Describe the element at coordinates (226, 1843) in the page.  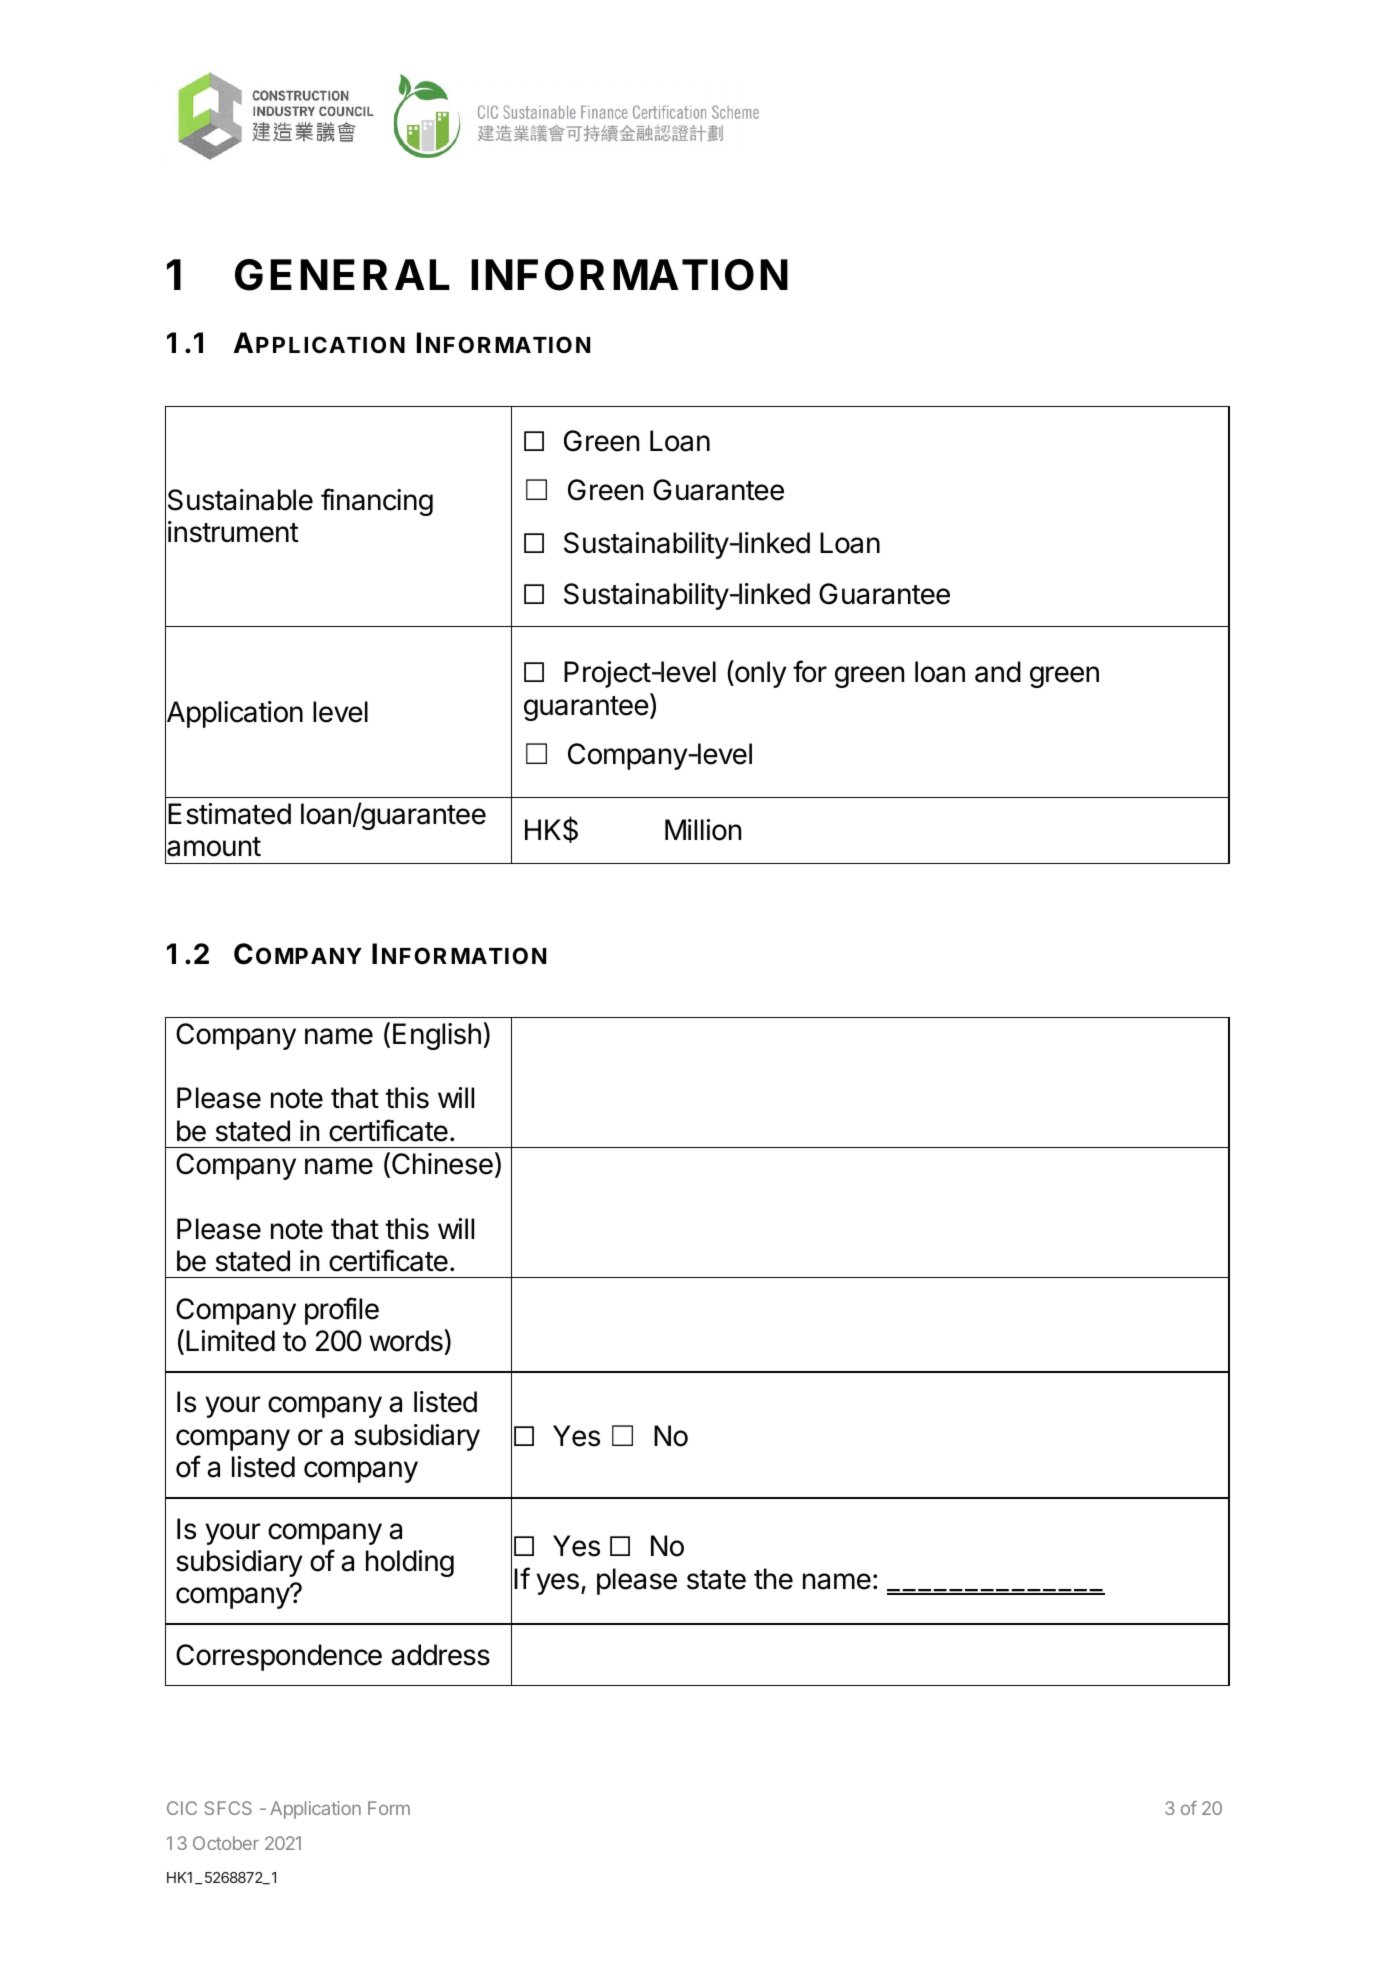
I see `October` at that location.
